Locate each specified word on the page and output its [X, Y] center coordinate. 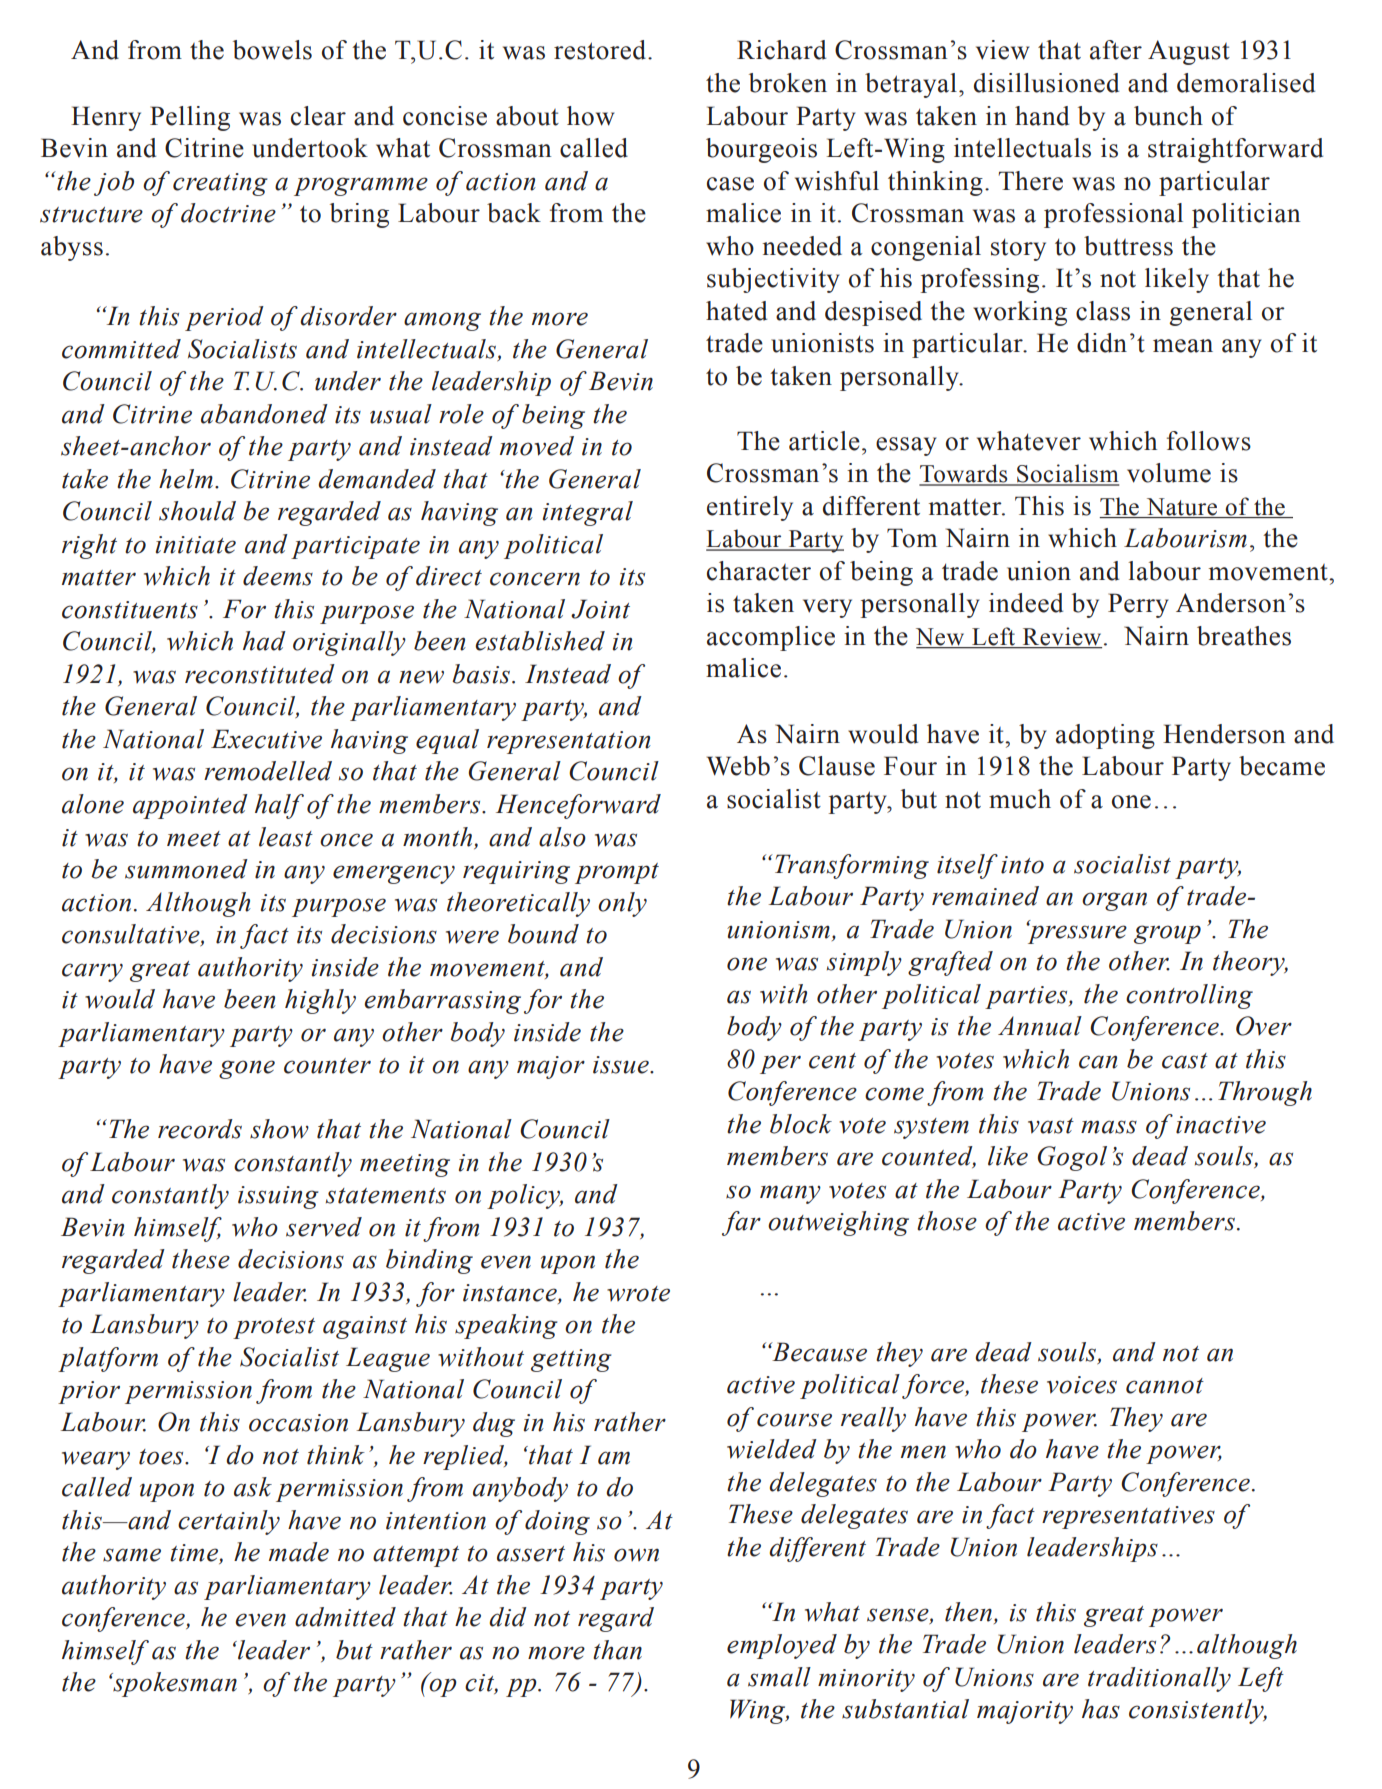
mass [1109, 1127]
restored [601, 50]
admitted [345, 1617]
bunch [1168, 116]
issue [622, 1065]
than [617, 1650]
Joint [600, 609]
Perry [1138, 605]
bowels [272, 50]
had [264, 641]
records [200, 1129]
